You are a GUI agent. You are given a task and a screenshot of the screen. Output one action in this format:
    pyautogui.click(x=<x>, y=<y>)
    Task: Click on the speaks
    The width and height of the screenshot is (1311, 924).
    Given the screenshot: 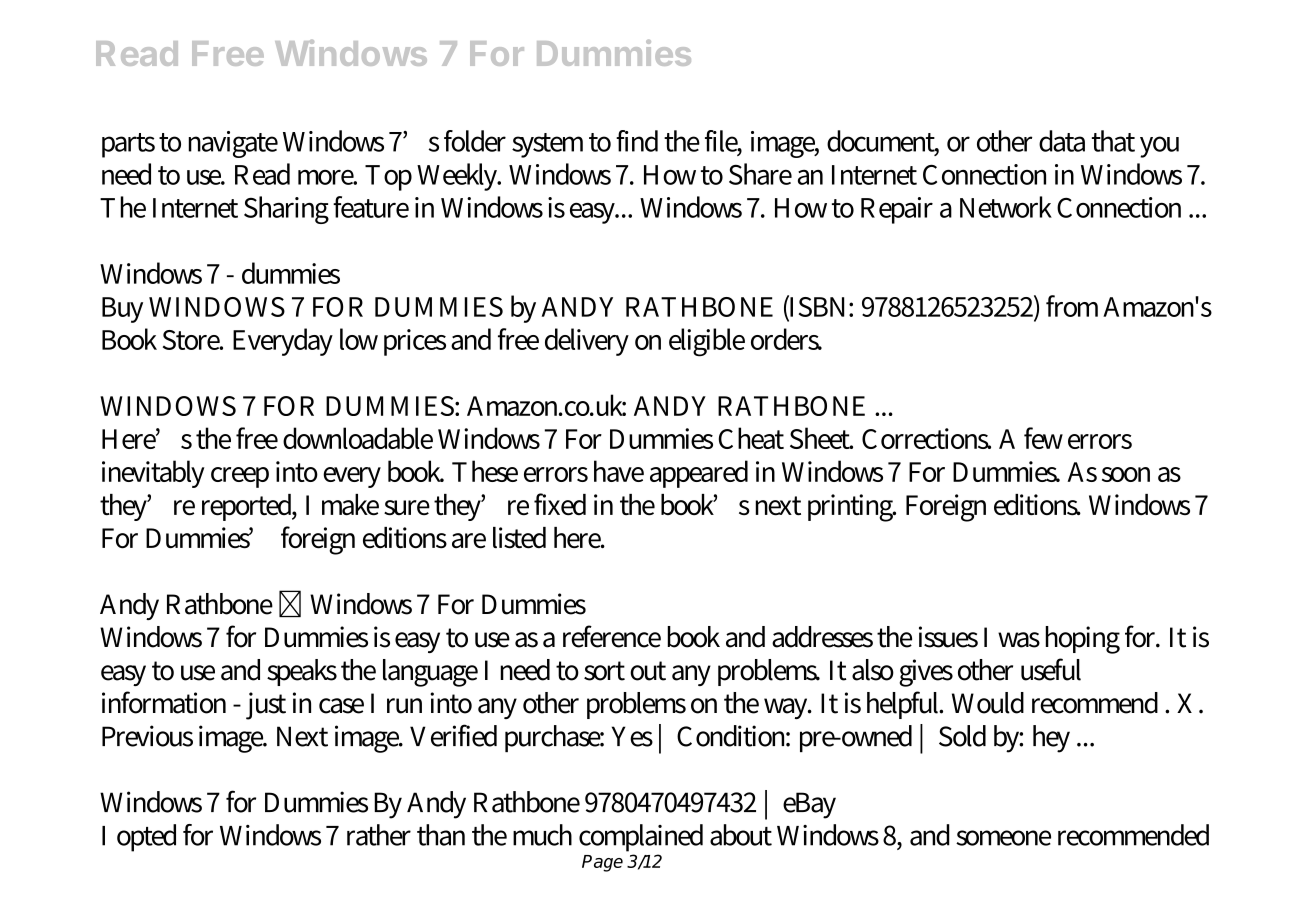 What is the action you would take?
    pyautogui.click(x=302, y=672)
